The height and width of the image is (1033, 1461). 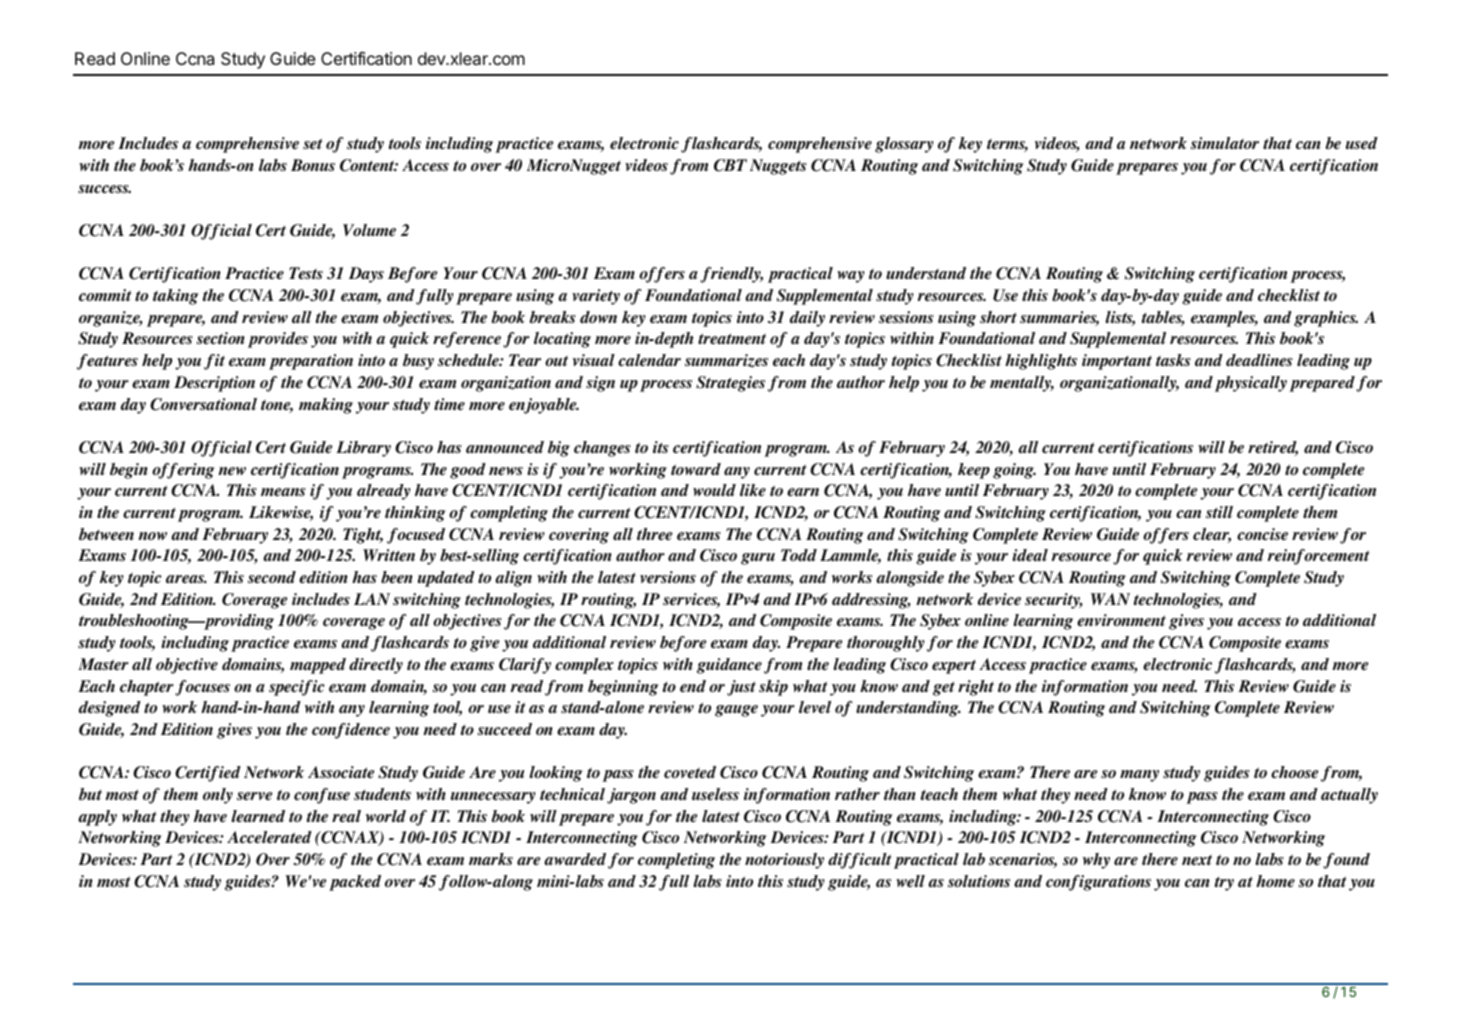 I want to click on still, so click(x=1219, y=512).
